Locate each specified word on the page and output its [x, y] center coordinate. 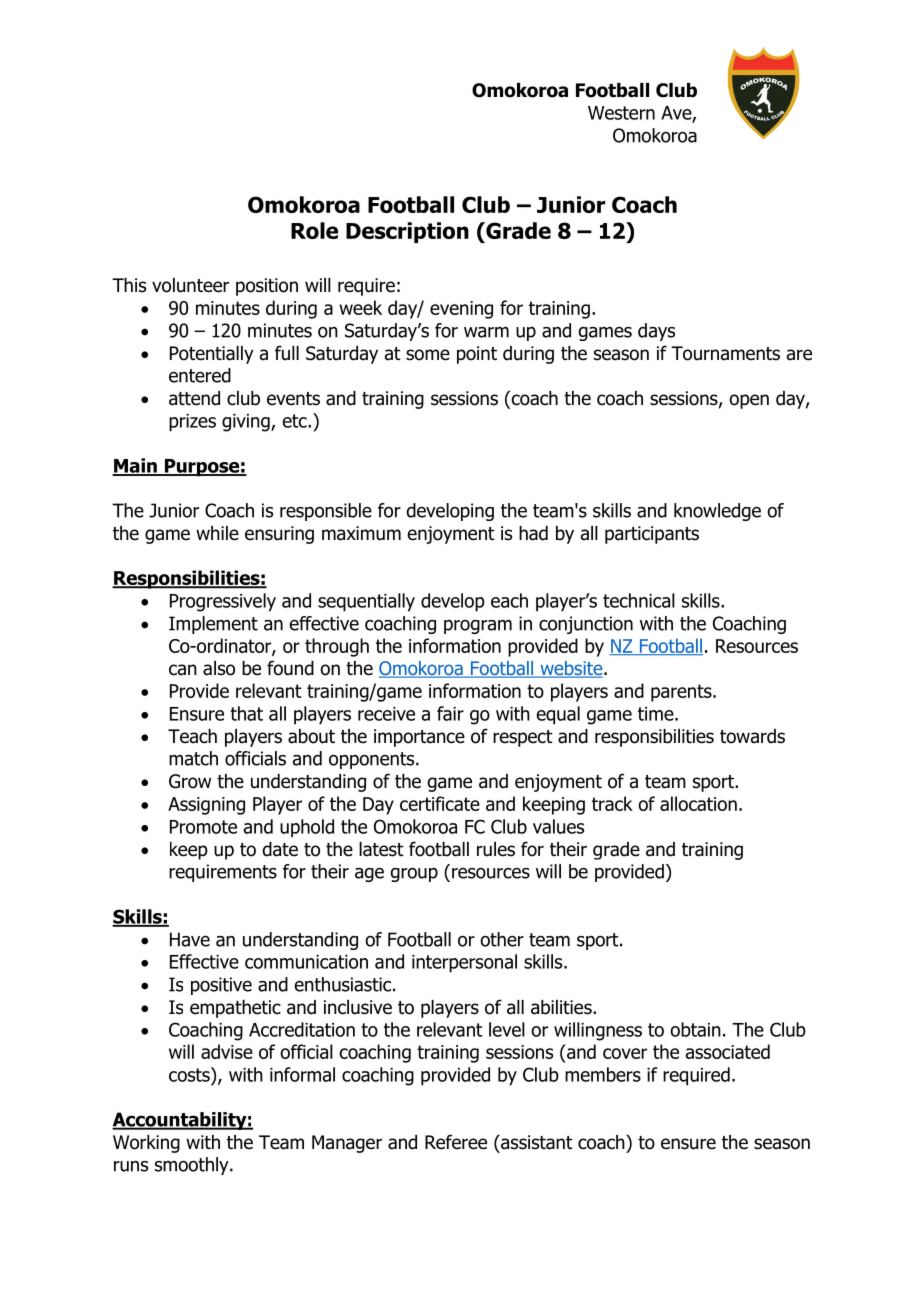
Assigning [206, 806]
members [603, 1074]
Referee [456, 1142]
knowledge [717, 512]
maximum [361, 533]
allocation [698, 803]
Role [314, 230]
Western [621, 113]
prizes [192, 423]
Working [146, 1144]
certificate [440, 803]
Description [407, 232]
